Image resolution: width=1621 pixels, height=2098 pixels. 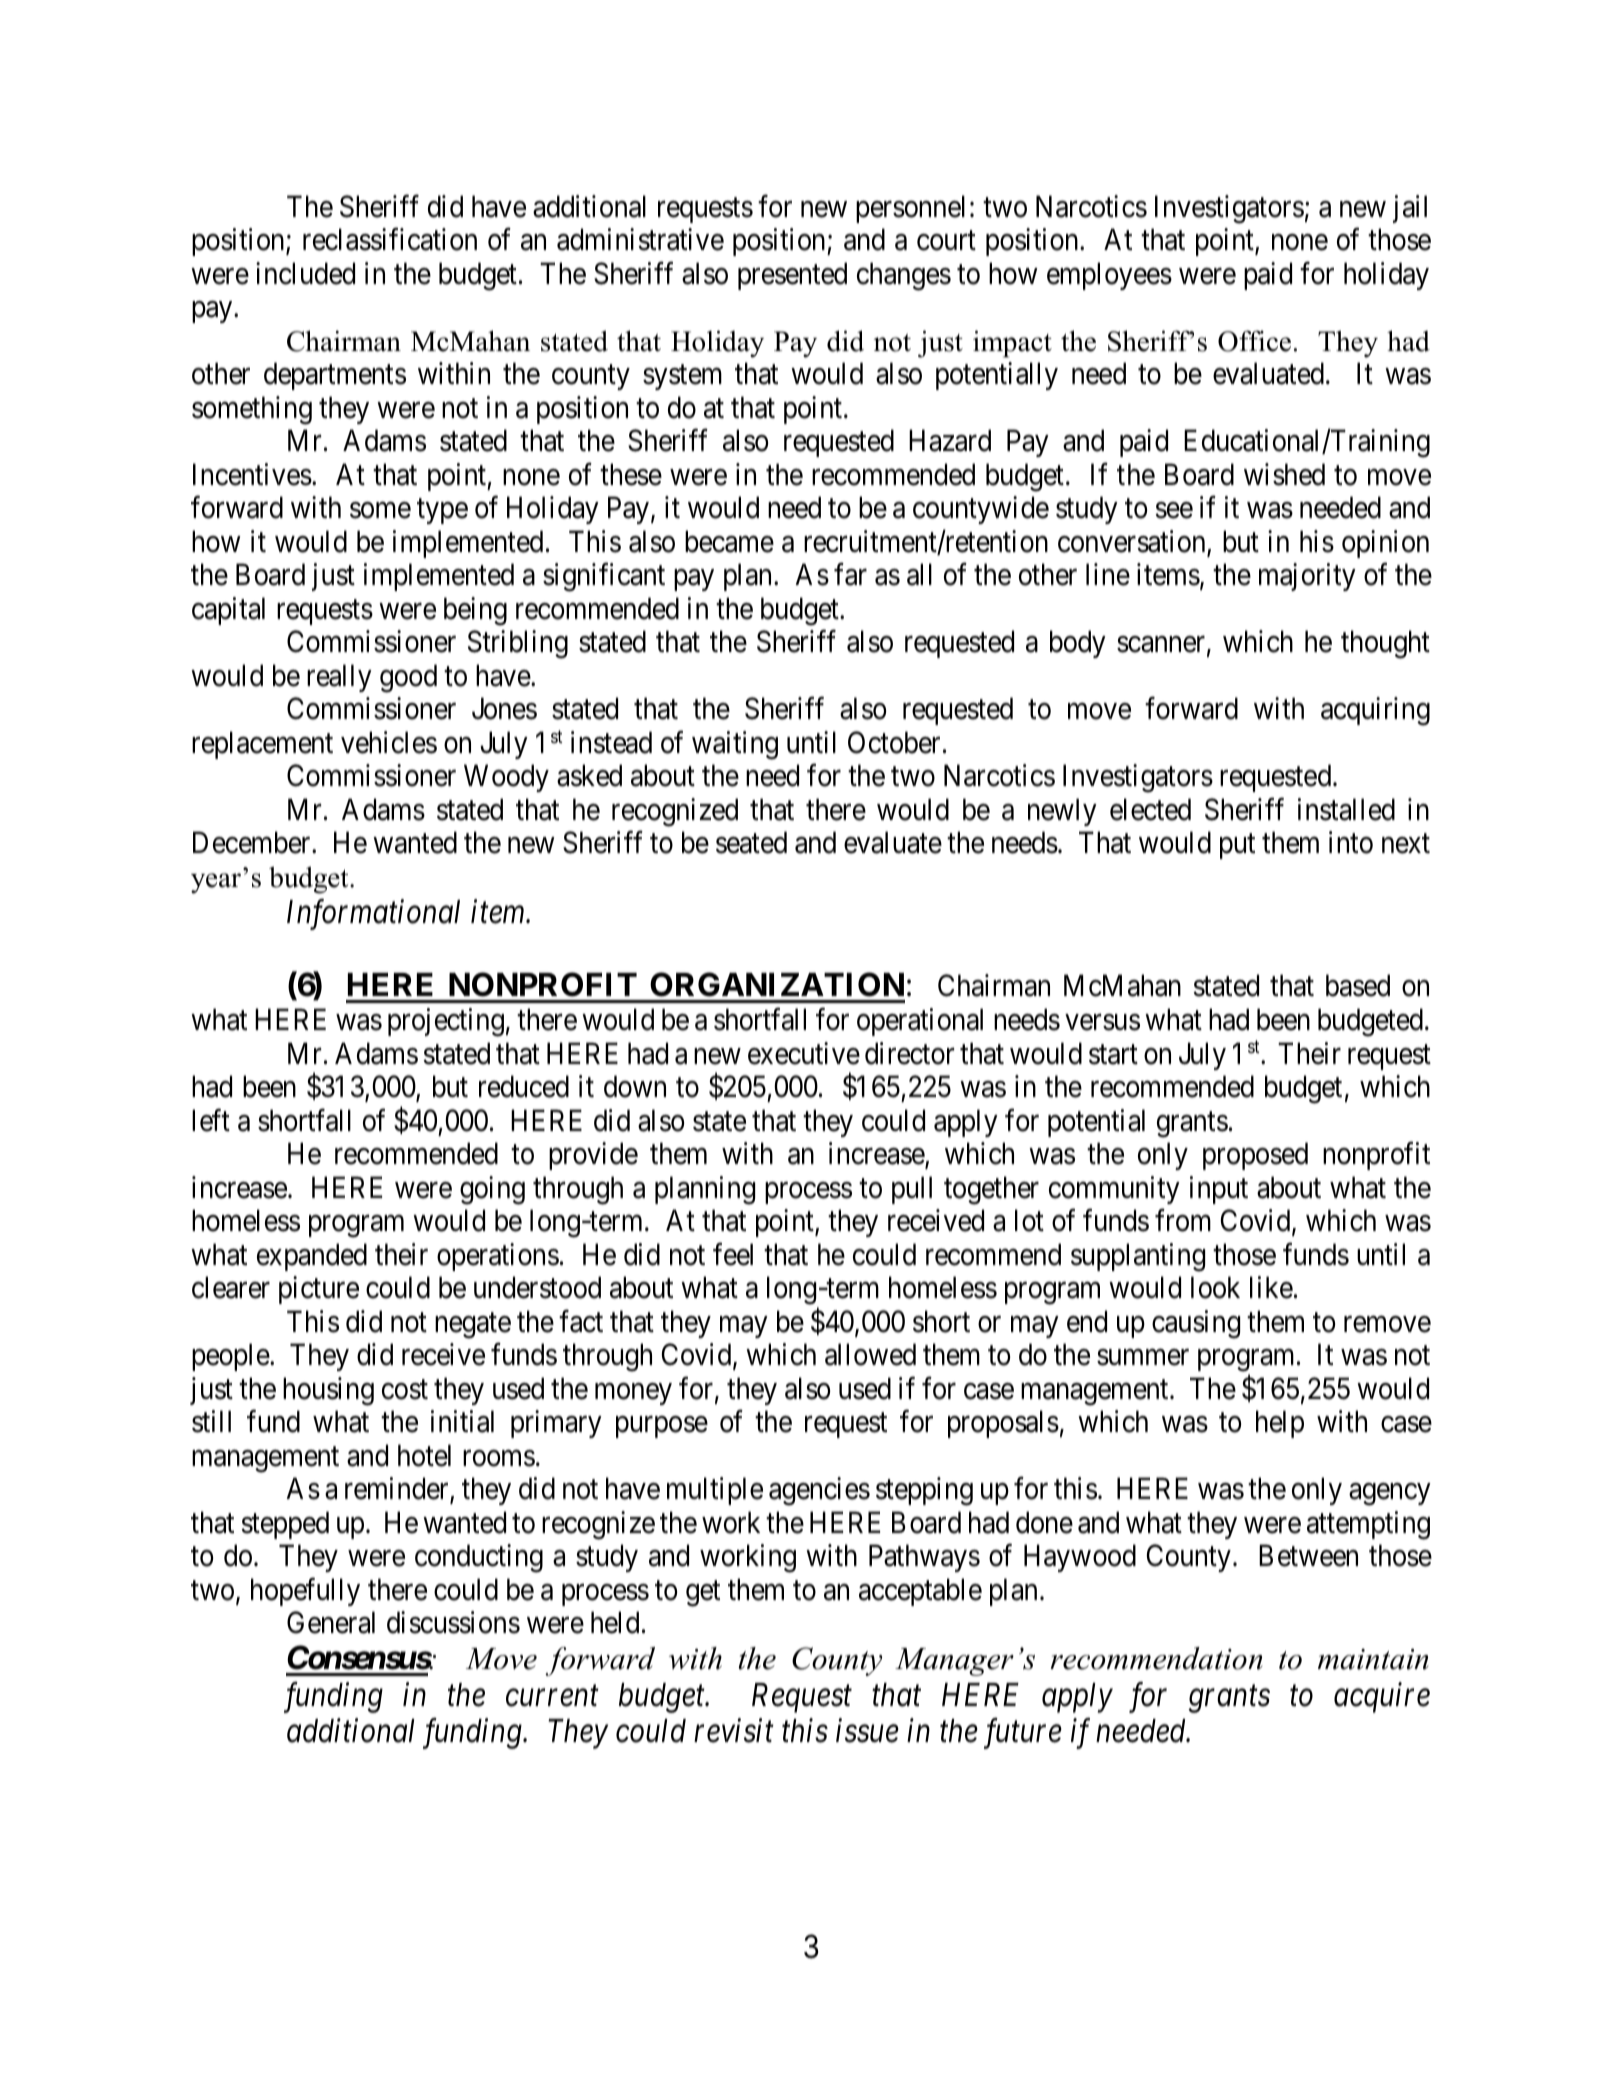 I want to click on acquiring, so click(x=1375, y=711).
